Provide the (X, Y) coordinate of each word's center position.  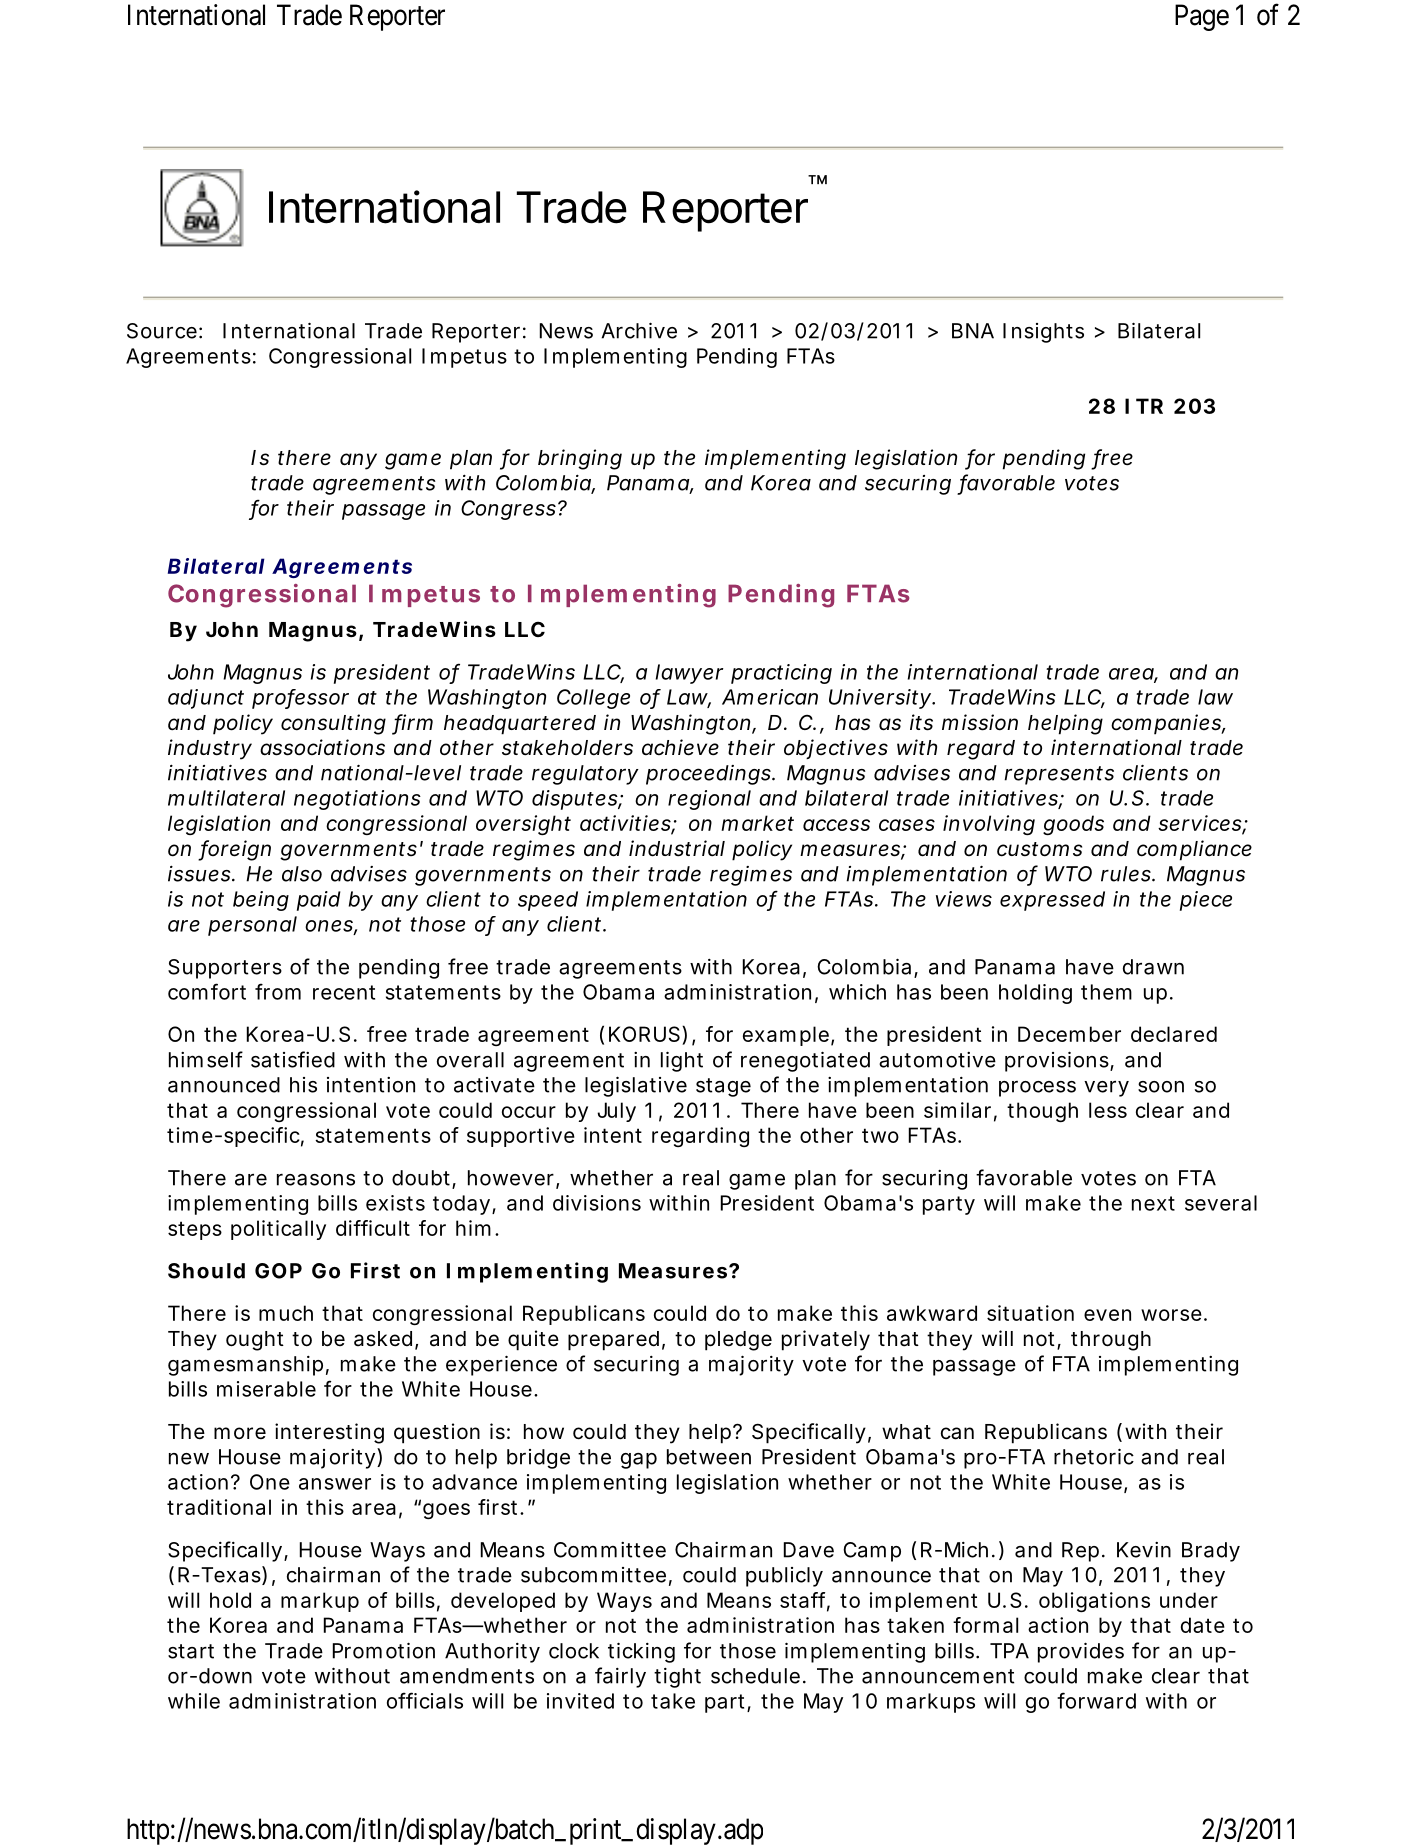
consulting (333, 724)
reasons (316, 1180)
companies (1168, 724)
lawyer (689, 674)
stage (723, 1087)
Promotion (384, 1650)
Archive (639, 330)
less (1108, 1110)
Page (1202, 17)
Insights (1043, 333)
